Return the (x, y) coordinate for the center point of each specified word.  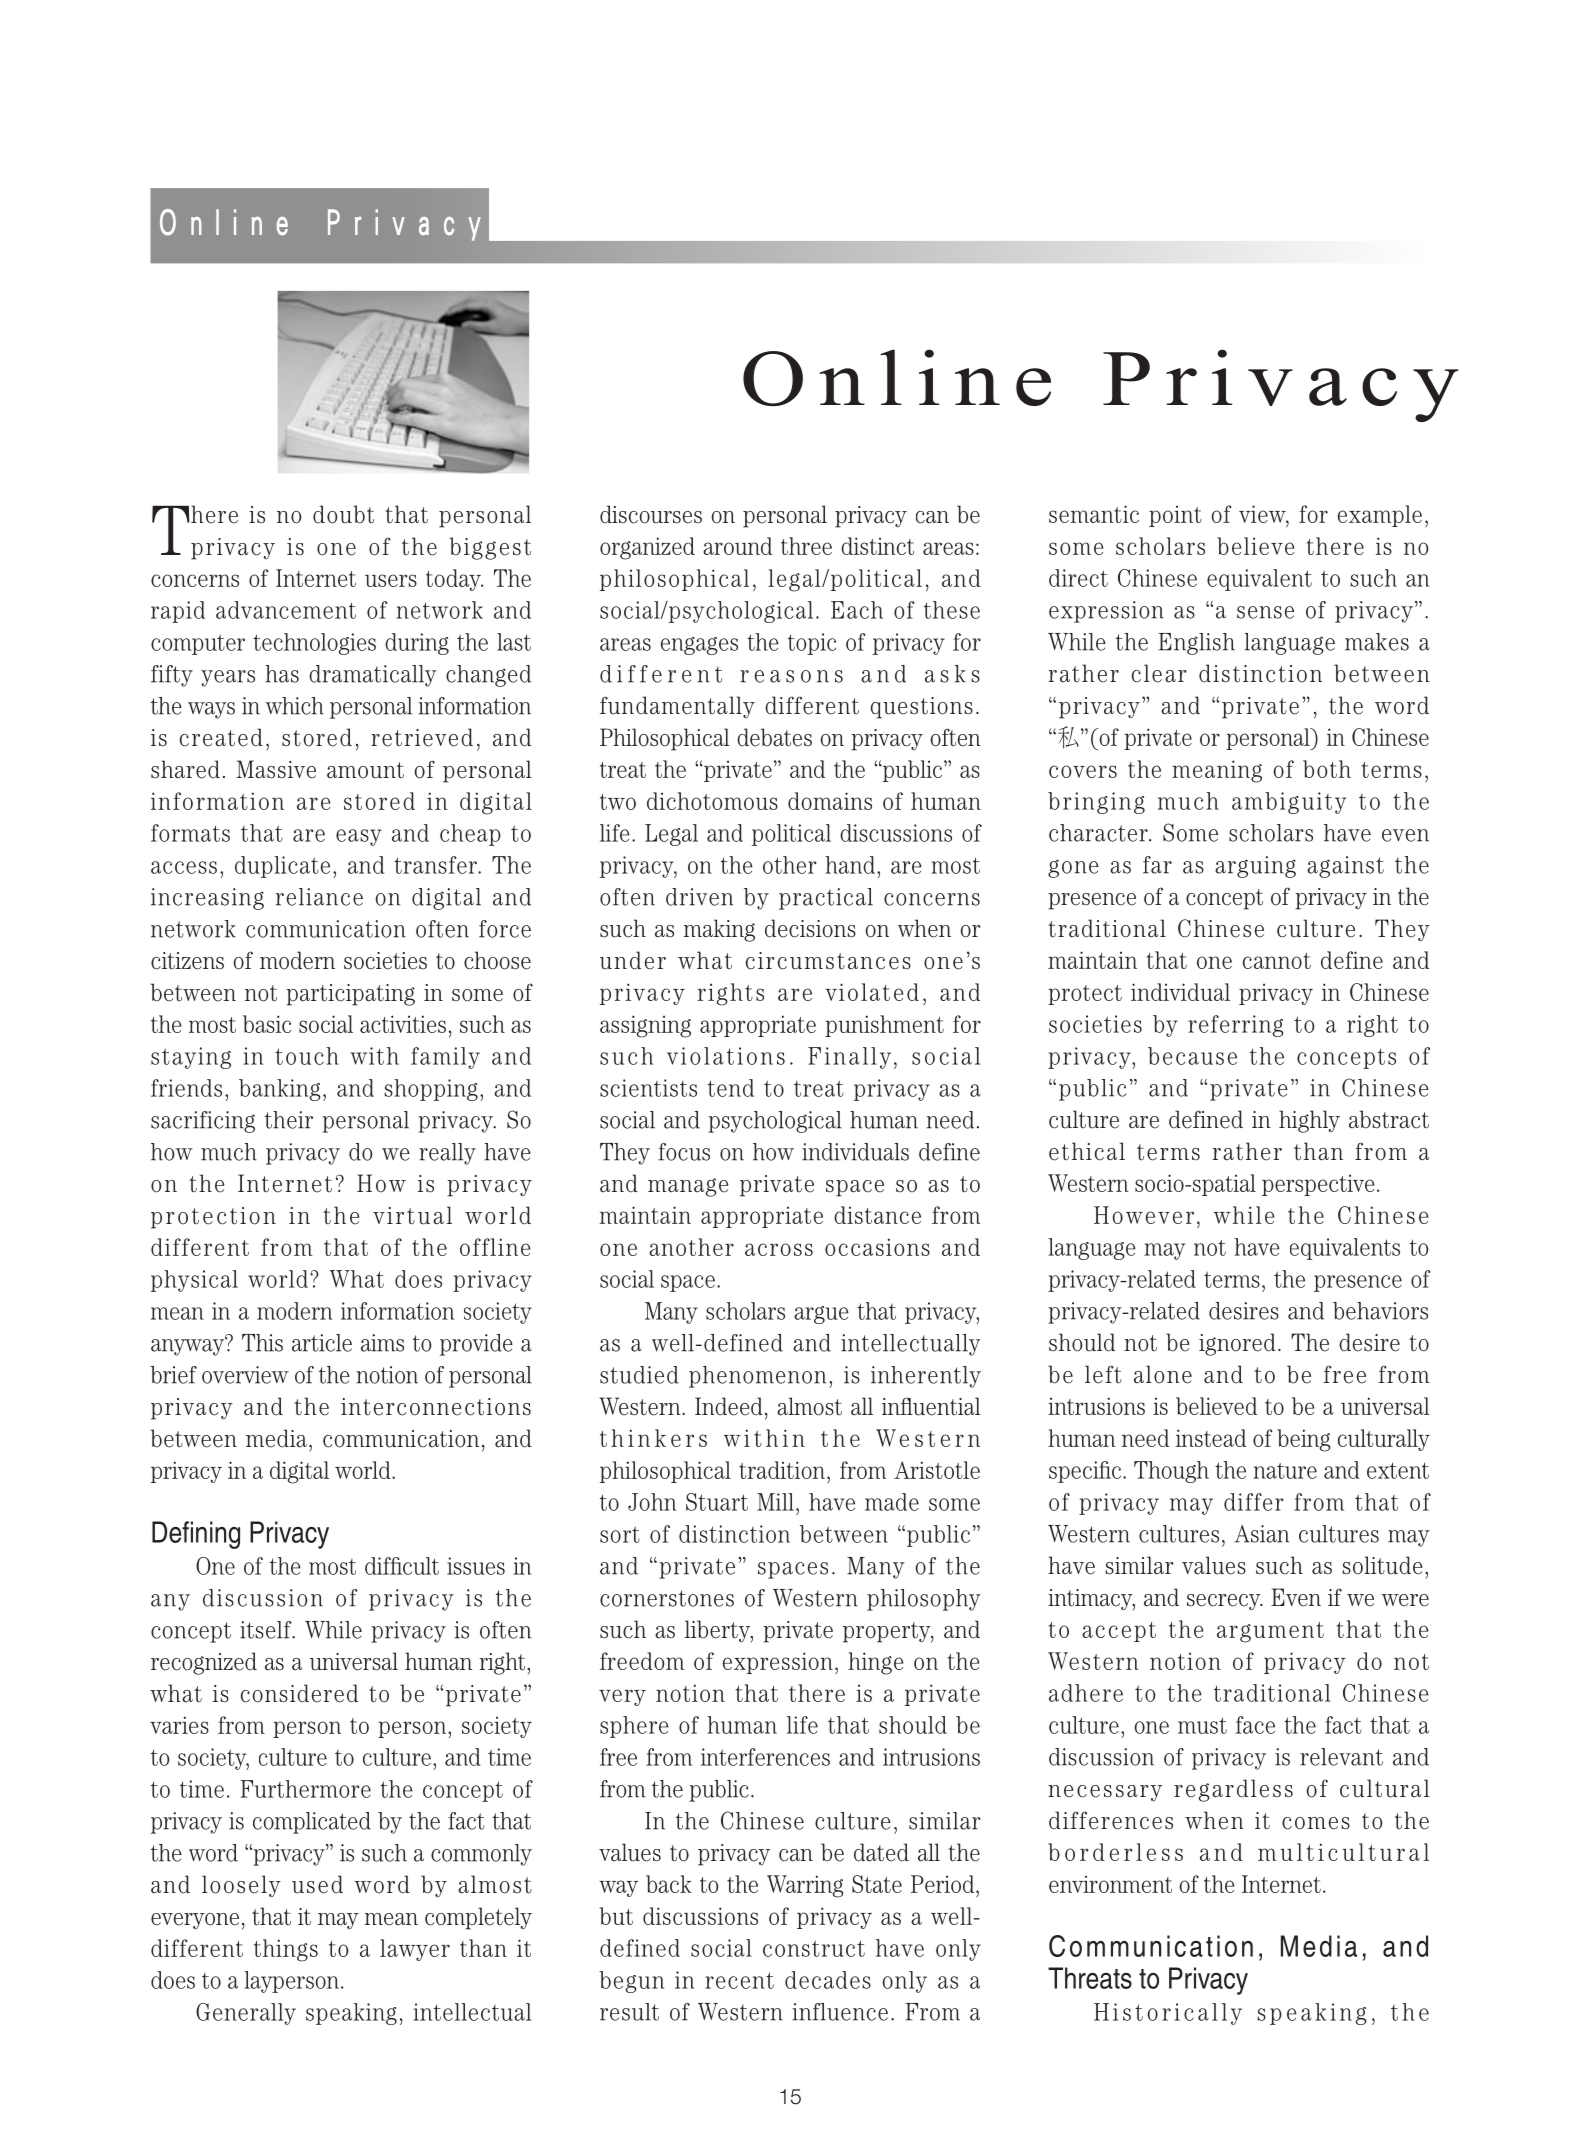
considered (299, 1693)
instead (1211, 1438)
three (806, 546)
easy (359, 837)
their (289, 1120)
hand (850, 865)
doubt (343, 514)
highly (1309, 1121)
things (286, 1950)
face (1255, 1725)
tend (731, 1088)
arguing (1255, 867)
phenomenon (757, 1377)
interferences (765, 1757)
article (322, 1343)
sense (1265, 612)
